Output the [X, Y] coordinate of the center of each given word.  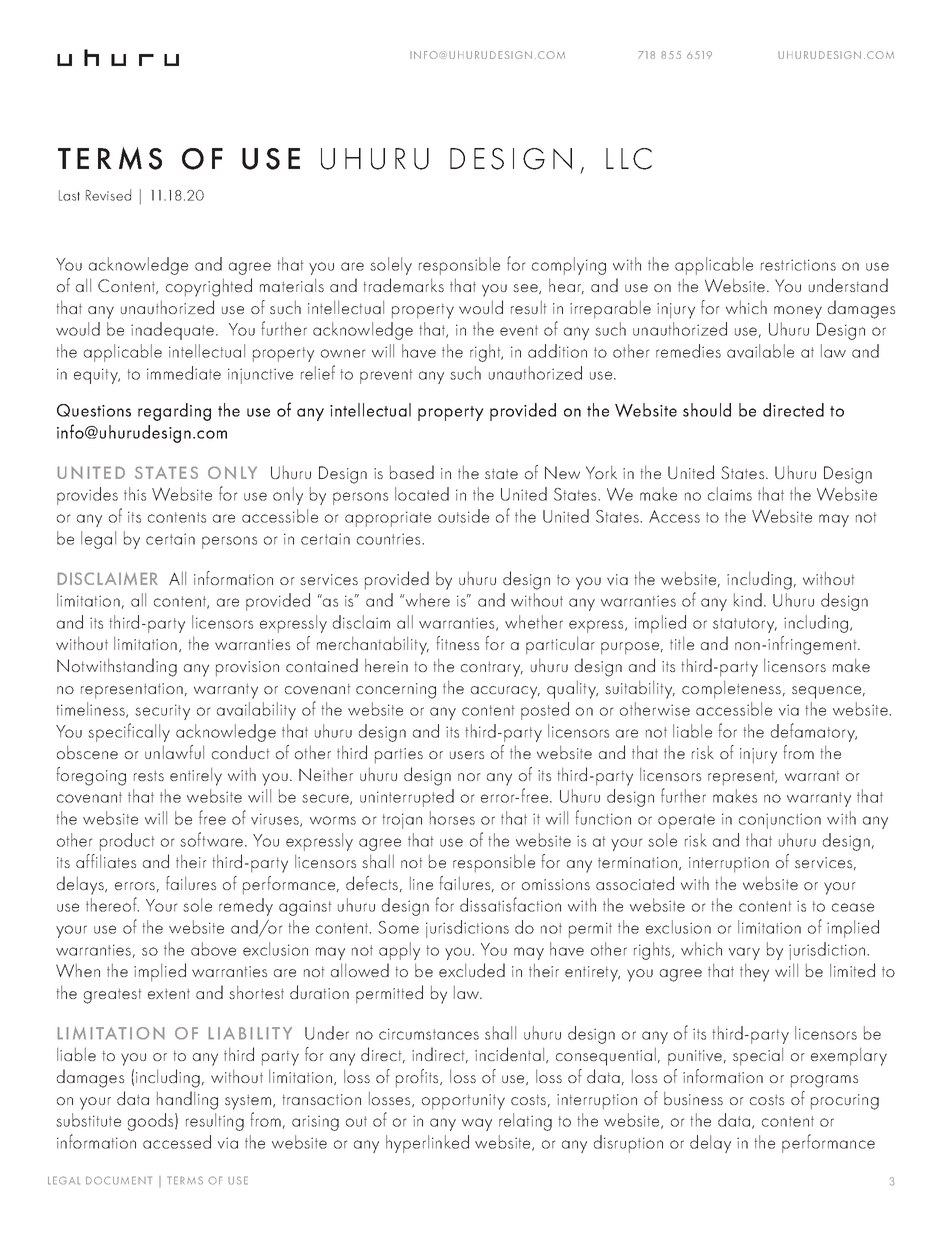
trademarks [403, 285]
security [162, 712]
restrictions [798, 265]
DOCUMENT [119, 1180]
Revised [108, 195]
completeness [731, 689]
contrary [492, 669]
